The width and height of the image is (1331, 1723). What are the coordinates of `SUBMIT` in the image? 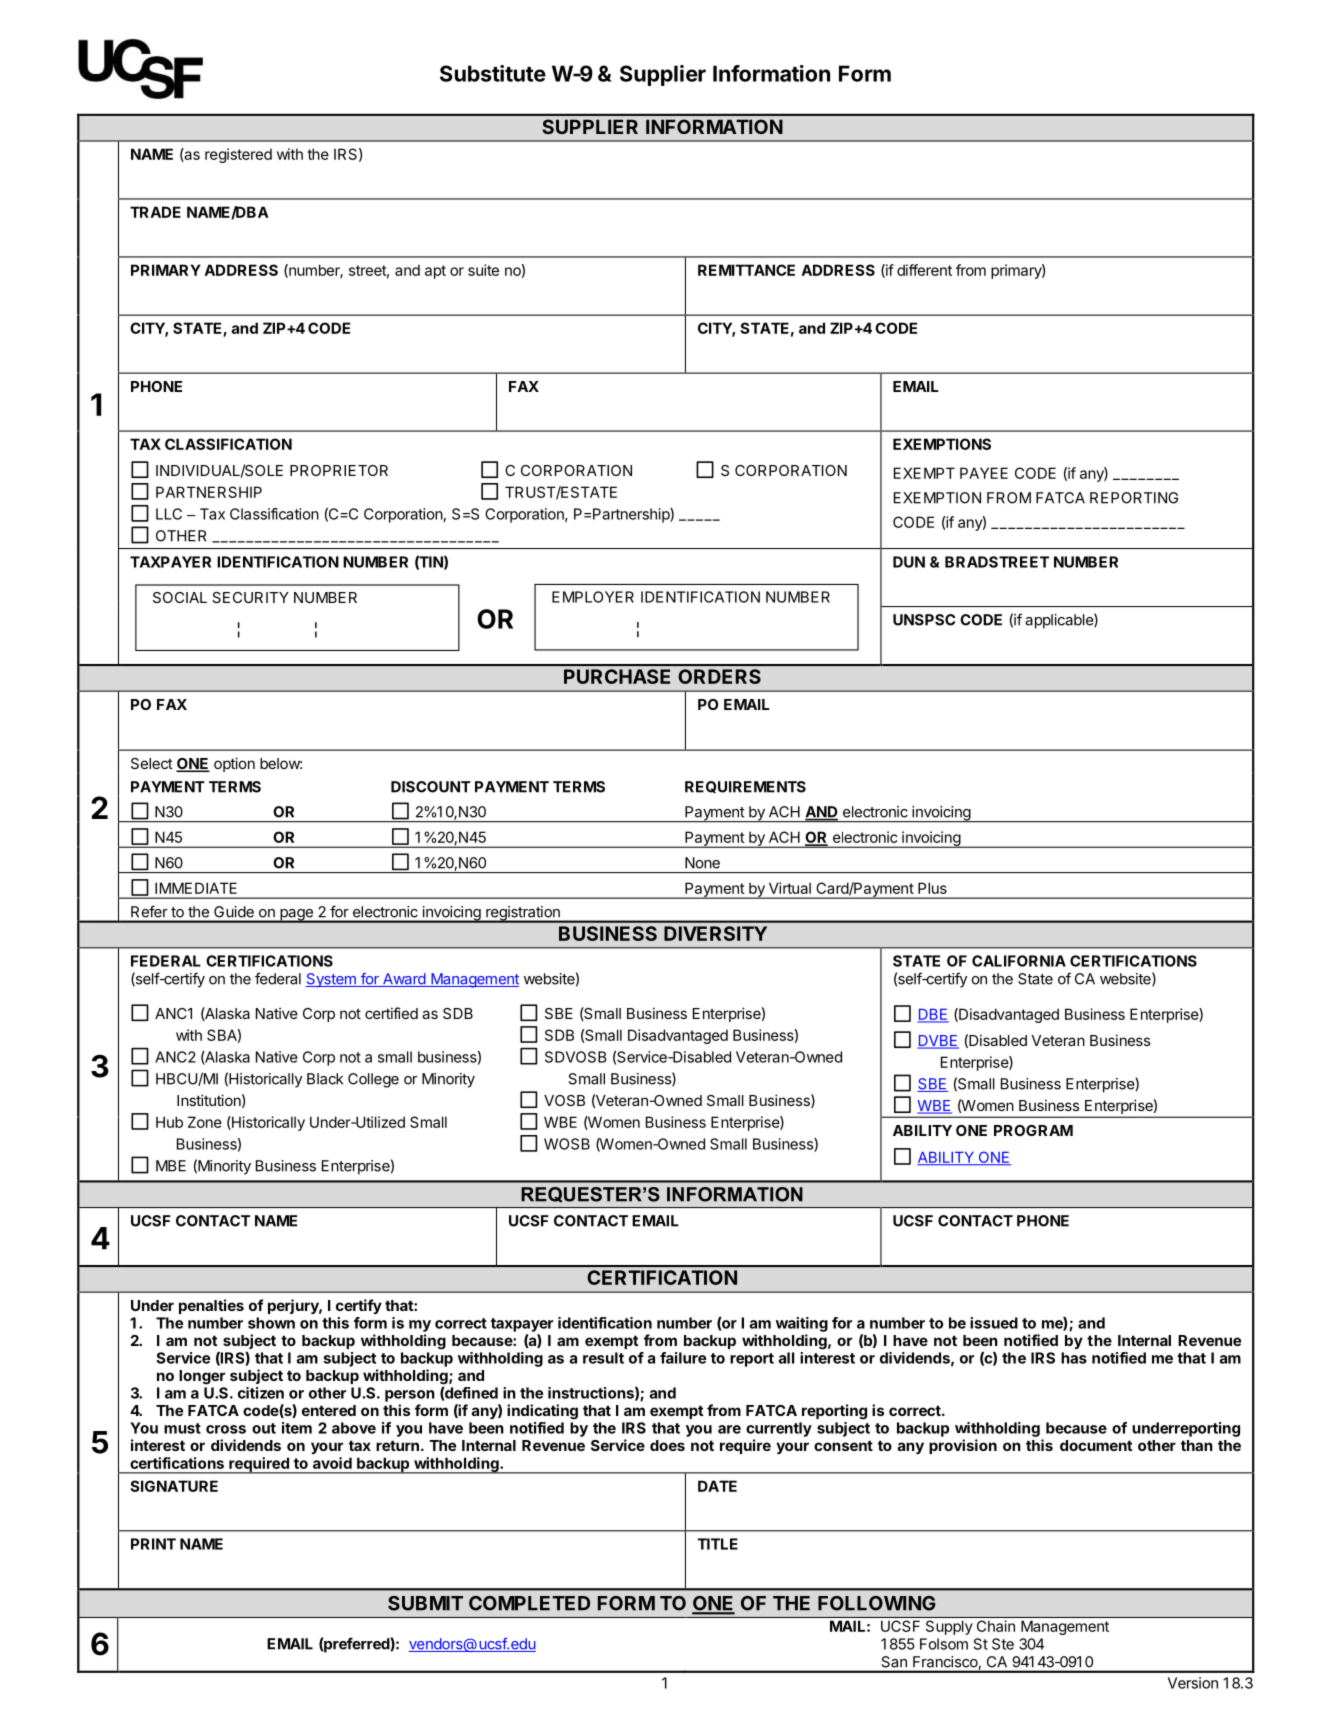 It's located at (425, 1603).
